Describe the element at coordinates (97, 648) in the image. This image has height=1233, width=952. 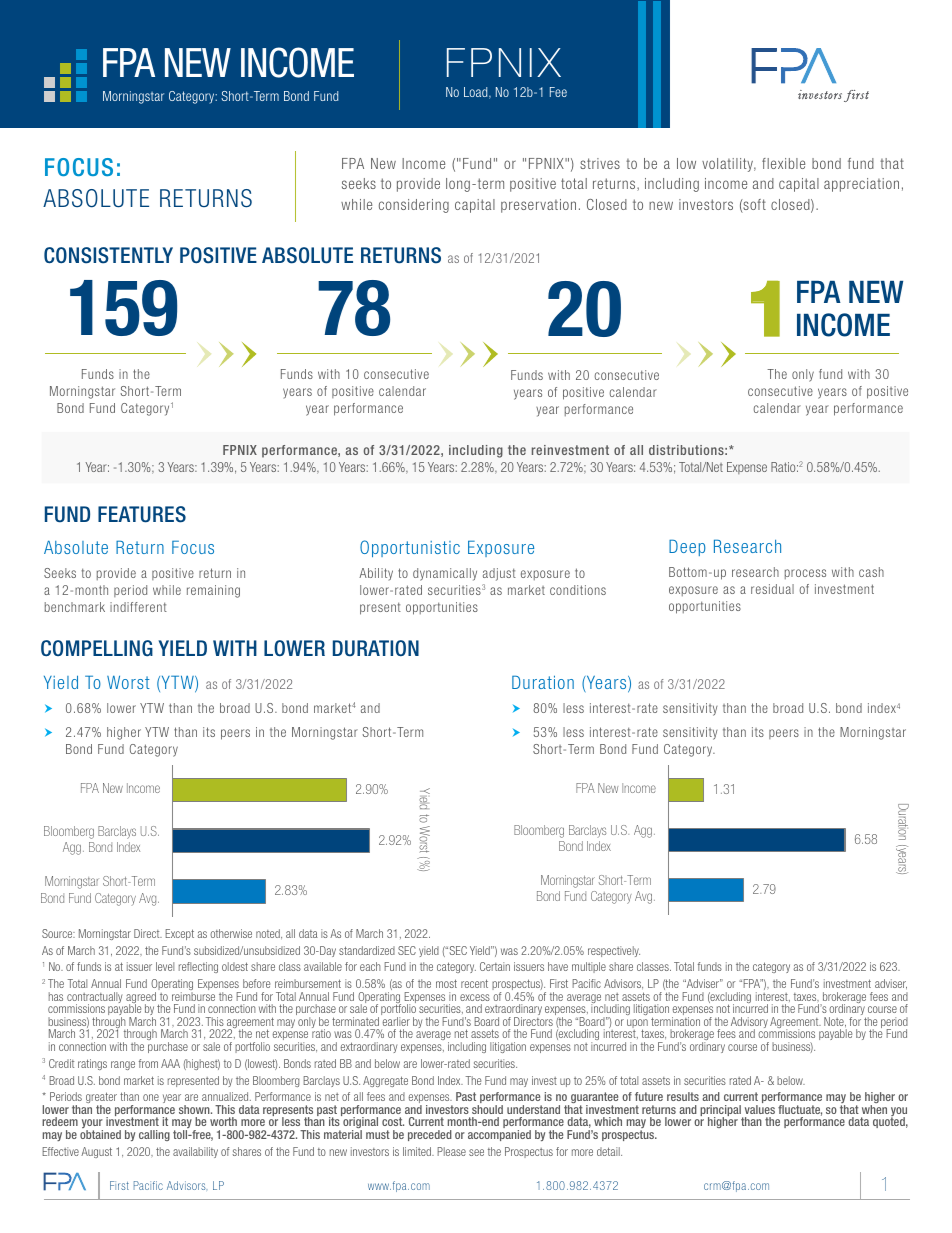
I see `COMPELLING` at that location.
